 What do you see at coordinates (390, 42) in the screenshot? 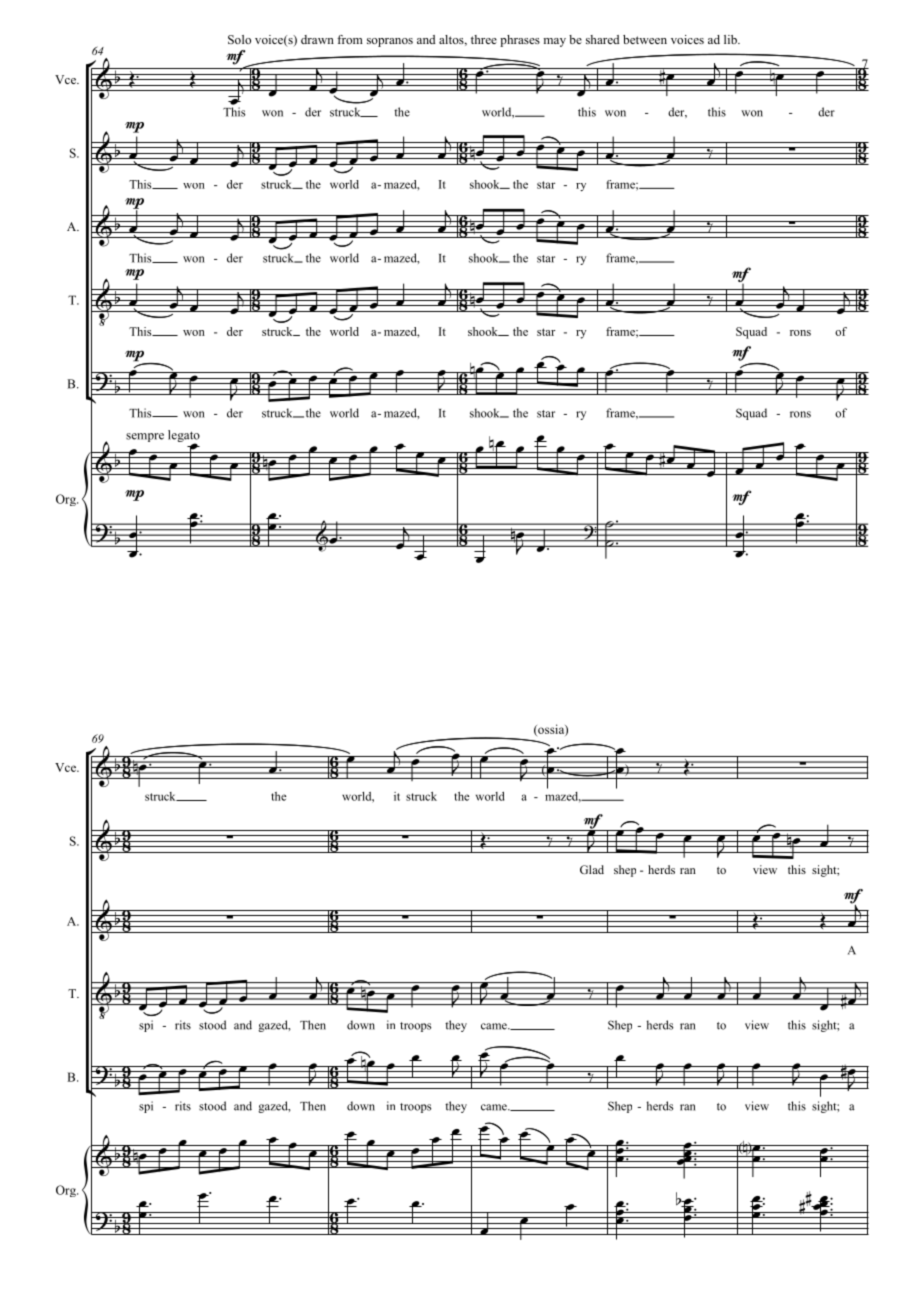
I see `sopranos` at bounding box center [390, 42].
